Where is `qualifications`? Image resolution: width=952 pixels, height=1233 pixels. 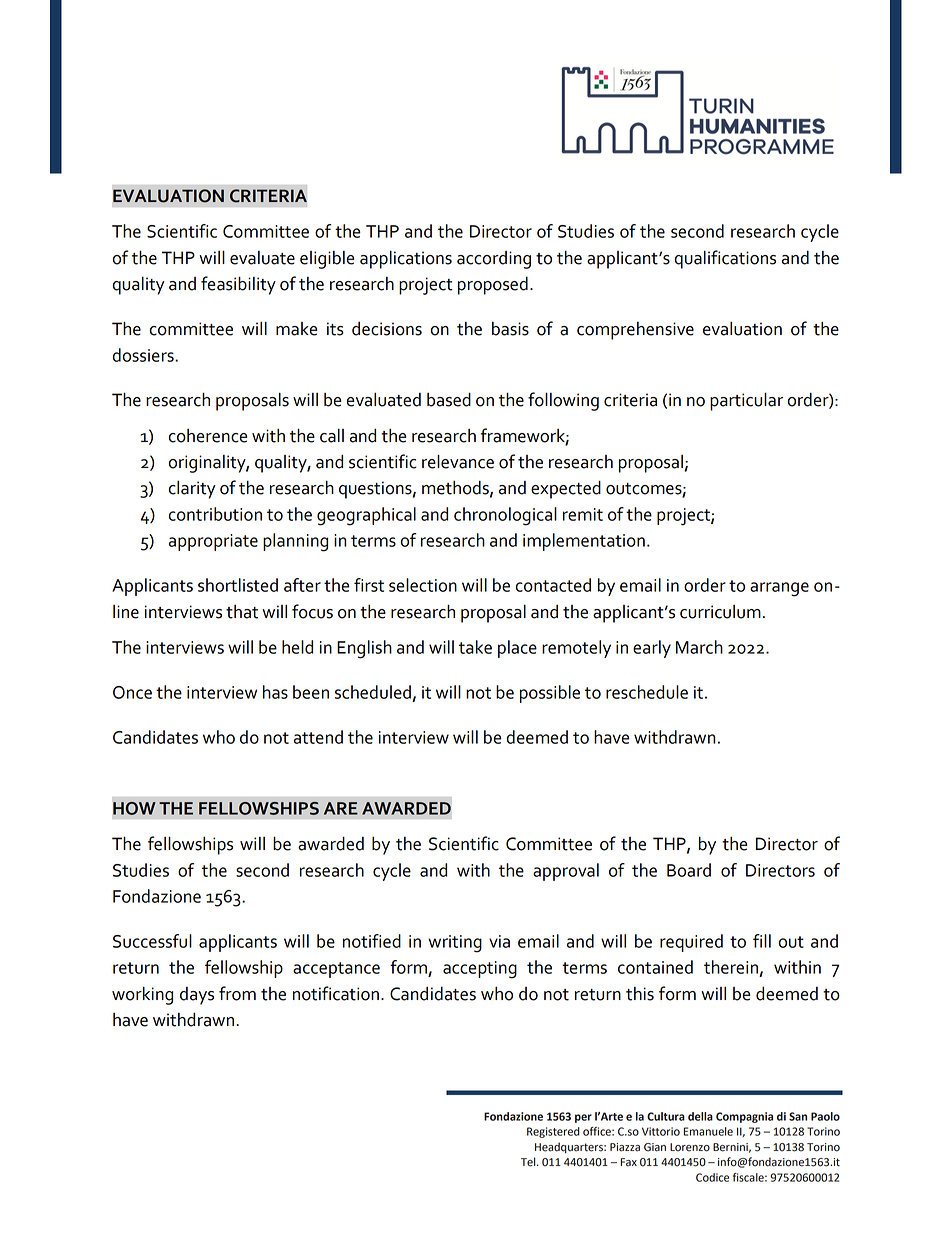 qualifications is located at coordinates (725, 259).
